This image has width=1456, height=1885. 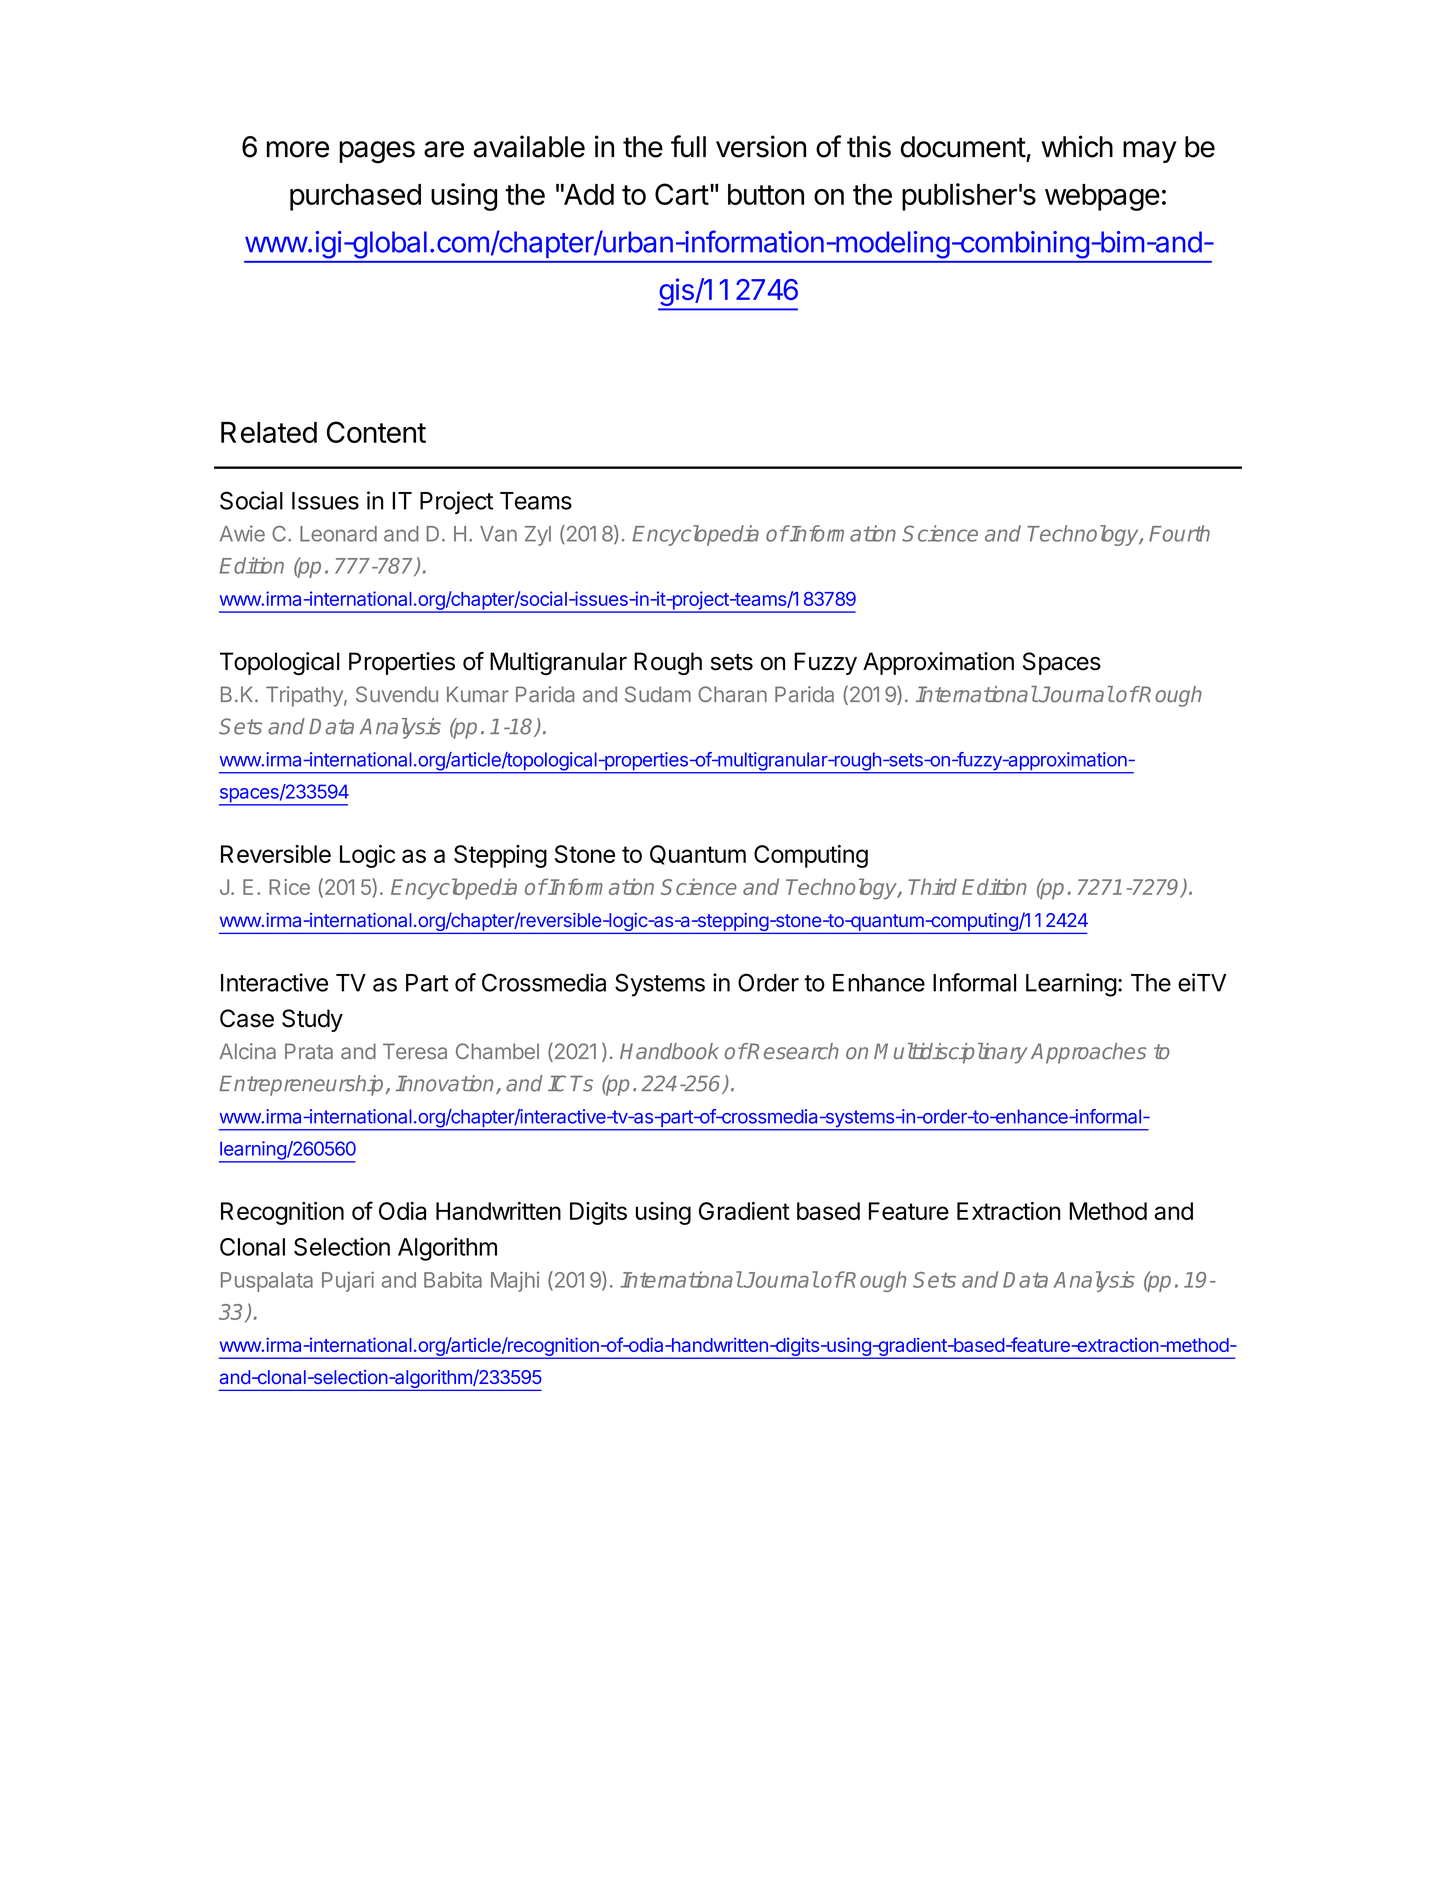 I want to click on which, so click(x=1077, y=146).
